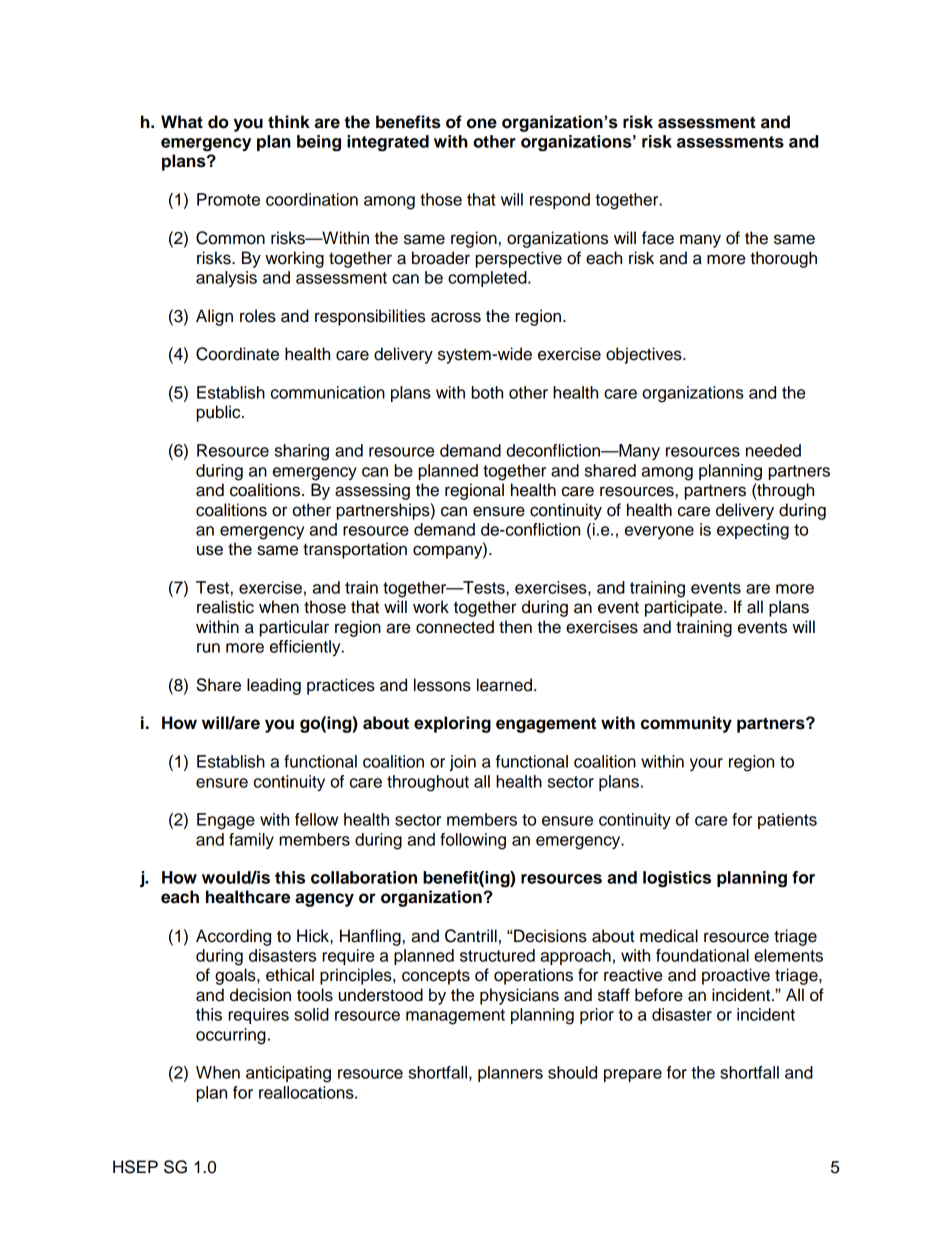 The image size is (952, 1233). Describe the element at coordinates (685, 608) in the screenshot. I see `participate` at that location.
